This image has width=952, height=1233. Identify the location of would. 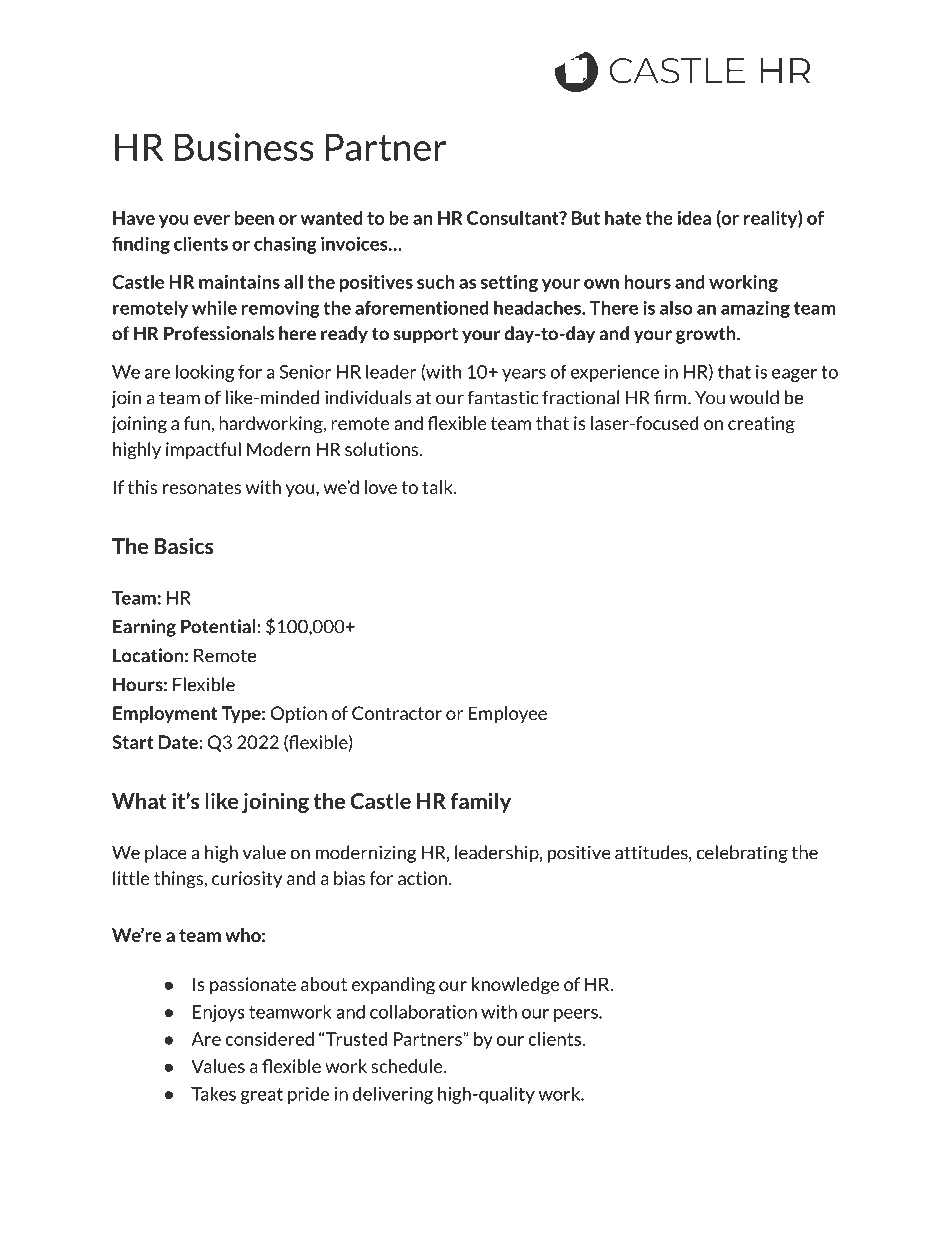
(754, 397).
